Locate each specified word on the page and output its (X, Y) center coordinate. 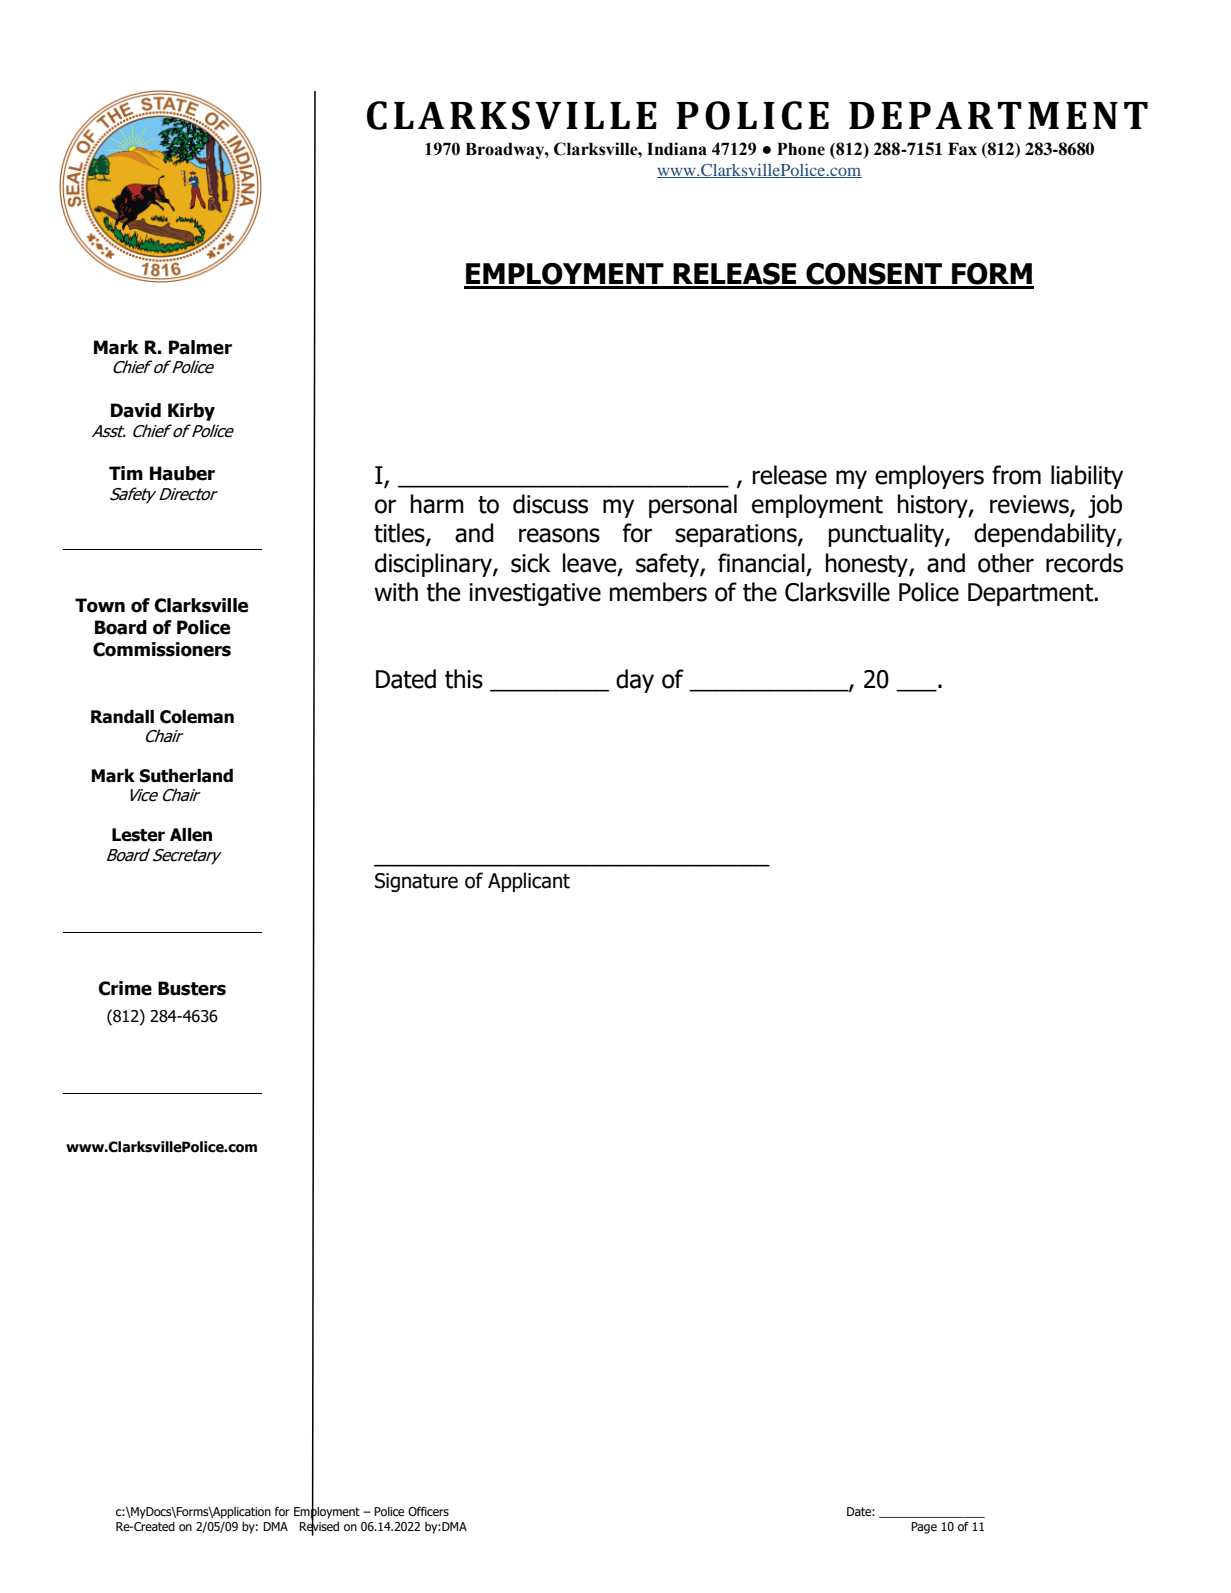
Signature (416, 882)
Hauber (182, 473)
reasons (559, 535)
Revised (319, 1526)
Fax (962, 149)
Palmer (200, 347)
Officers (428, 1511)
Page (924, 1528)
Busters (192, 988)
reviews (1030, 505)
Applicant (529, 882)
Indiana (677, 149)
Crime (125, 988)
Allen (191, 835)
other (1006, 563)
